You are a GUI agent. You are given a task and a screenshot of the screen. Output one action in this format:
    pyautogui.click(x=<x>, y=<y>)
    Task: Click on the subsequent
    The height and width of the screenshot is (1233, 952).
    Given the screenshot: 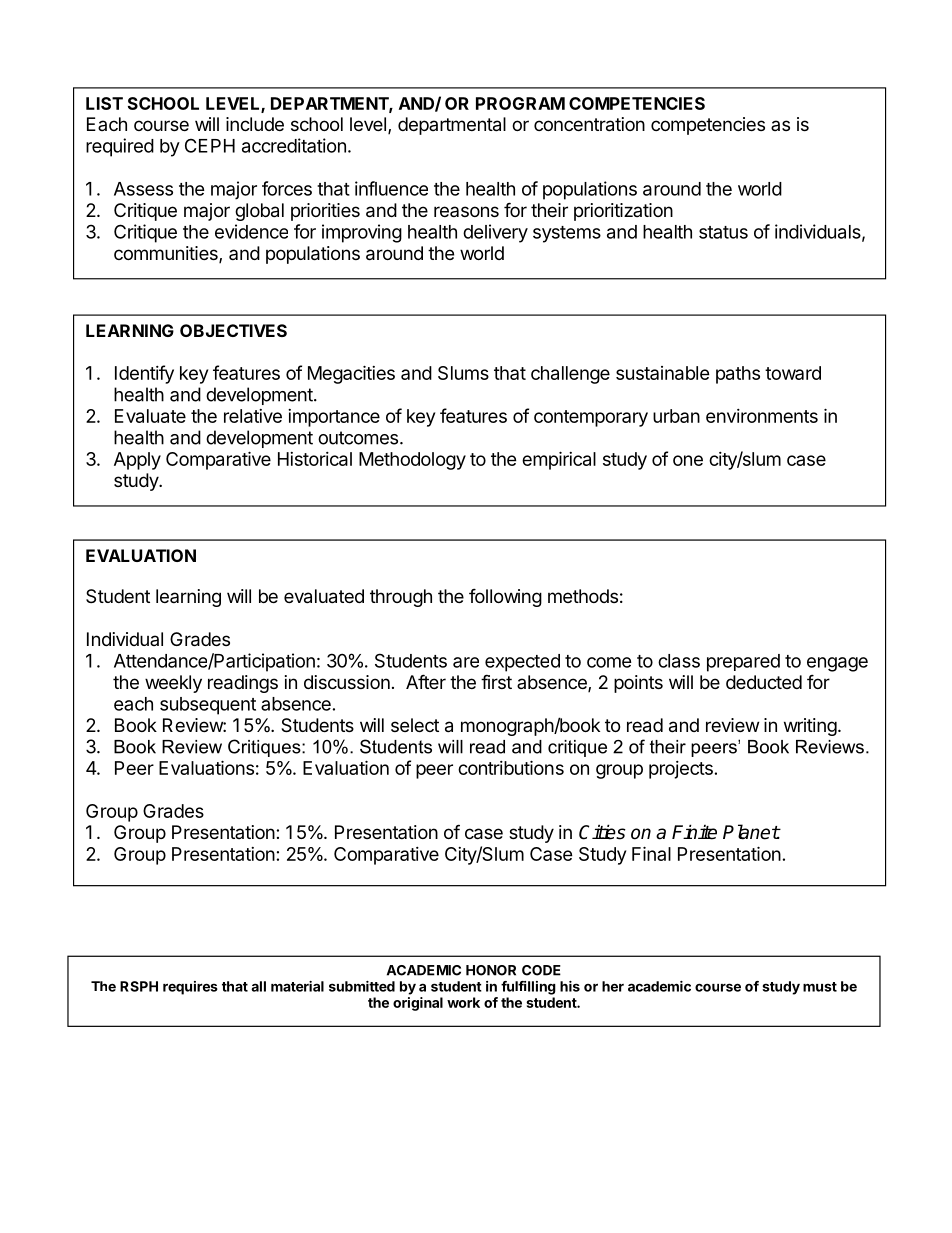 What is the action you would take?
    pyautogui.click(x=208, y=706)
